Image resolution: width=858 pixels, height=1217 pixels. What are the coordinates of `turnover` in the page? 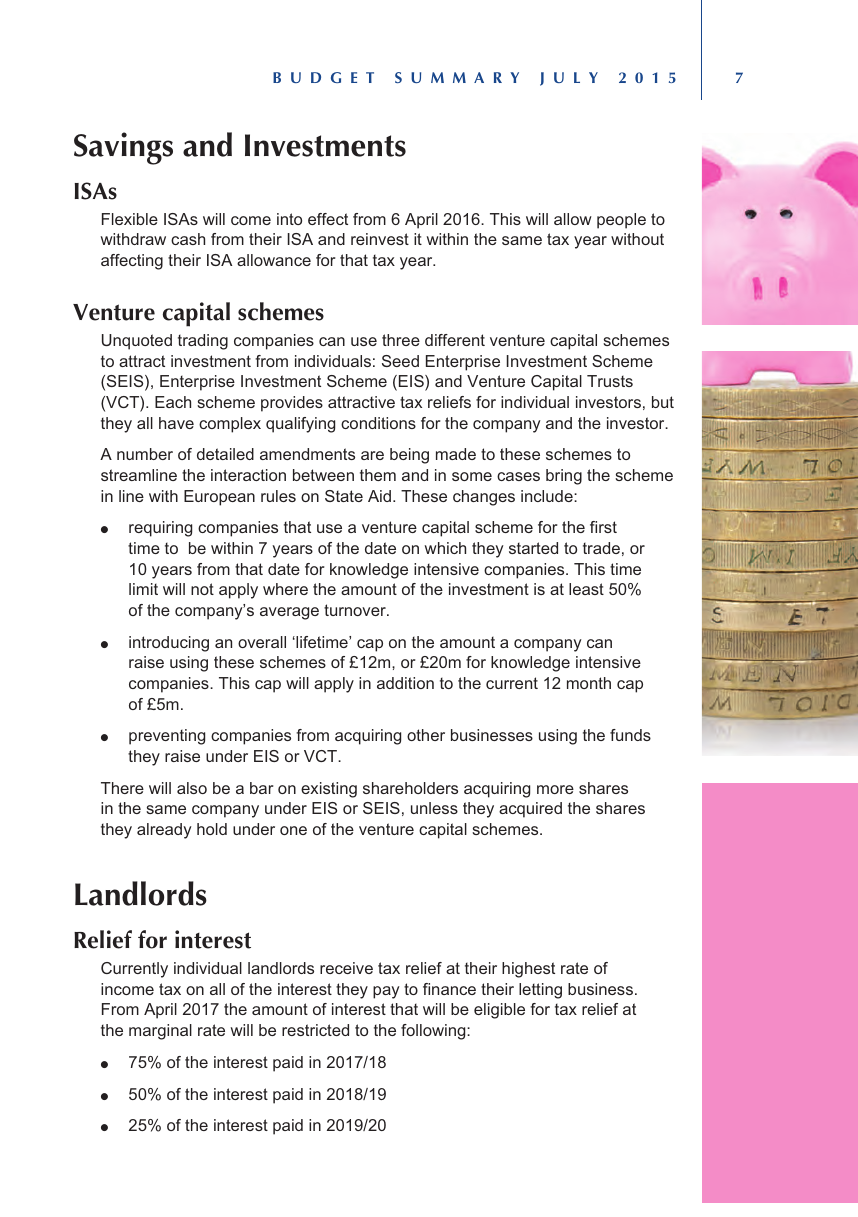 It's located at (356, 610).
